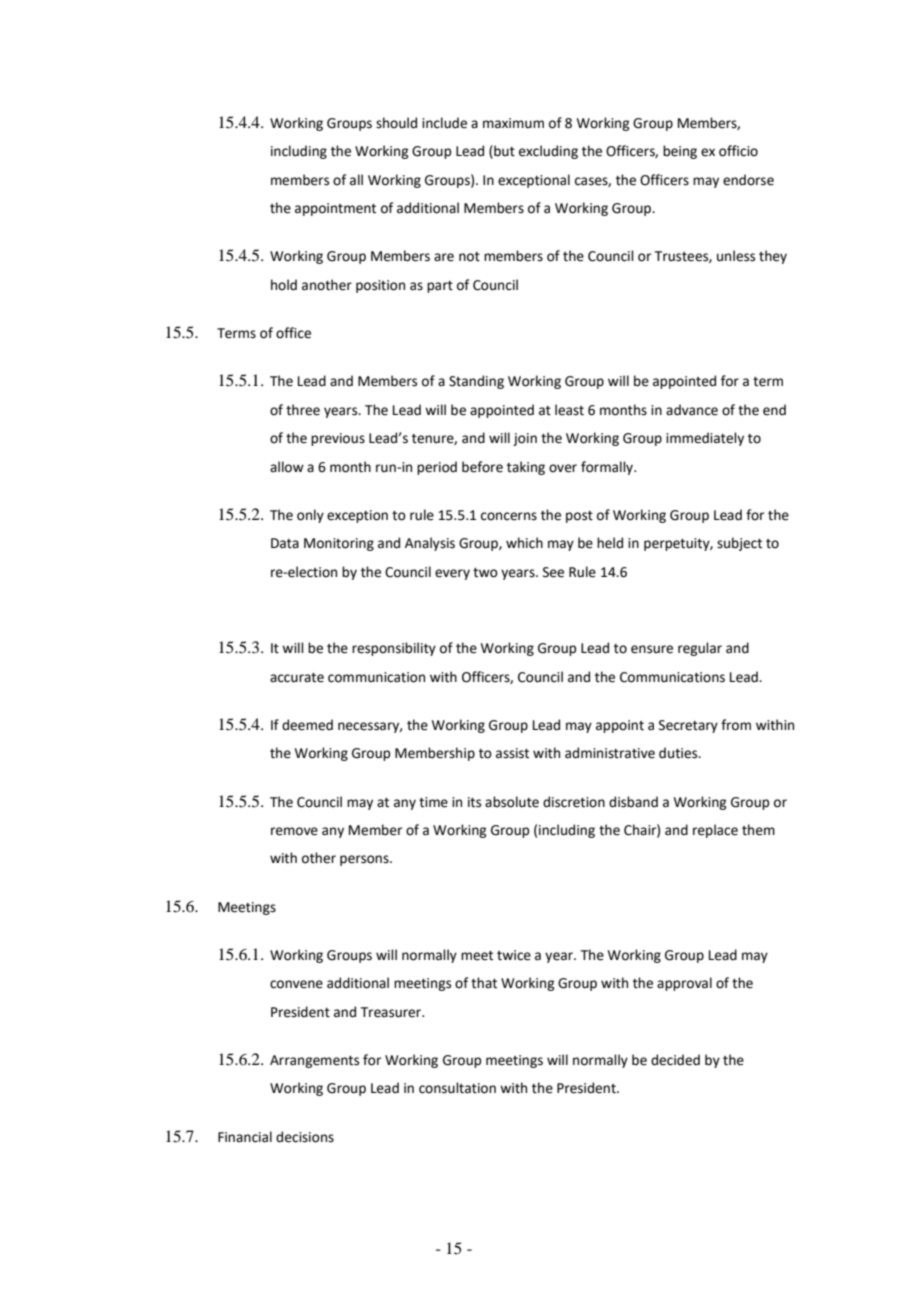  I want to click on advance, so click(692, 410).
